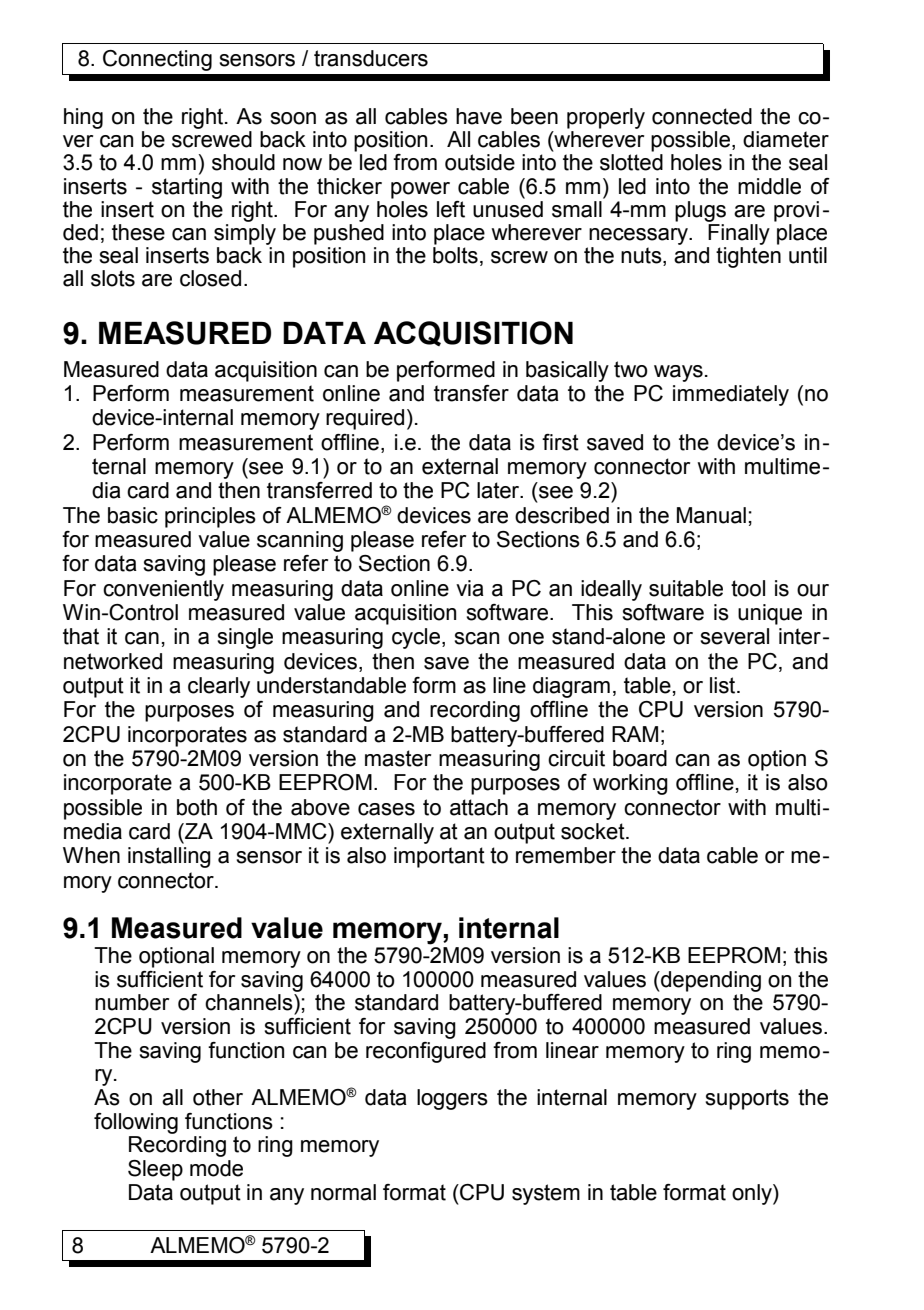 This page has height=1310, width=924. What do you see at coordinates (417, 638) in the page?
I see `cycle` at bounding box center [417, 638].
